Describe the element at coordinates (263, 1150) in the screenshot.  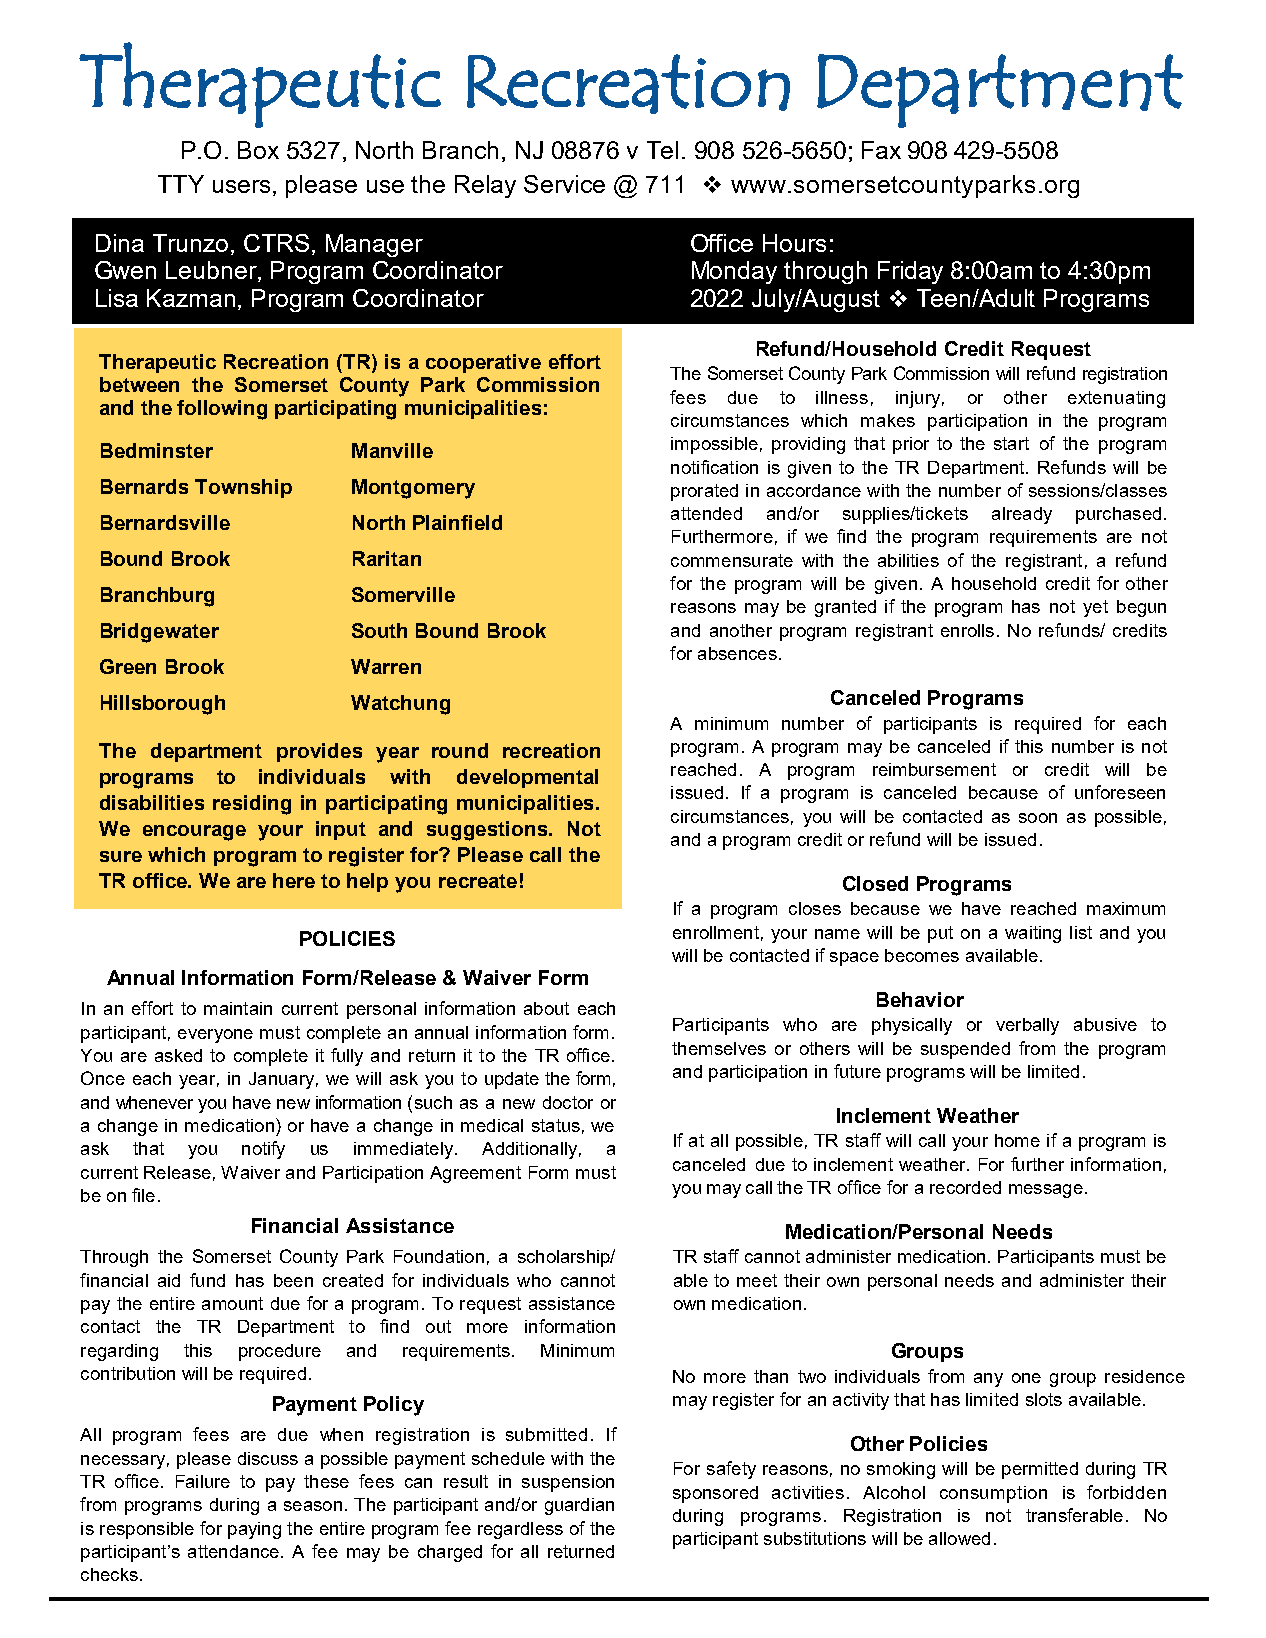
I see `notify` at that location.
